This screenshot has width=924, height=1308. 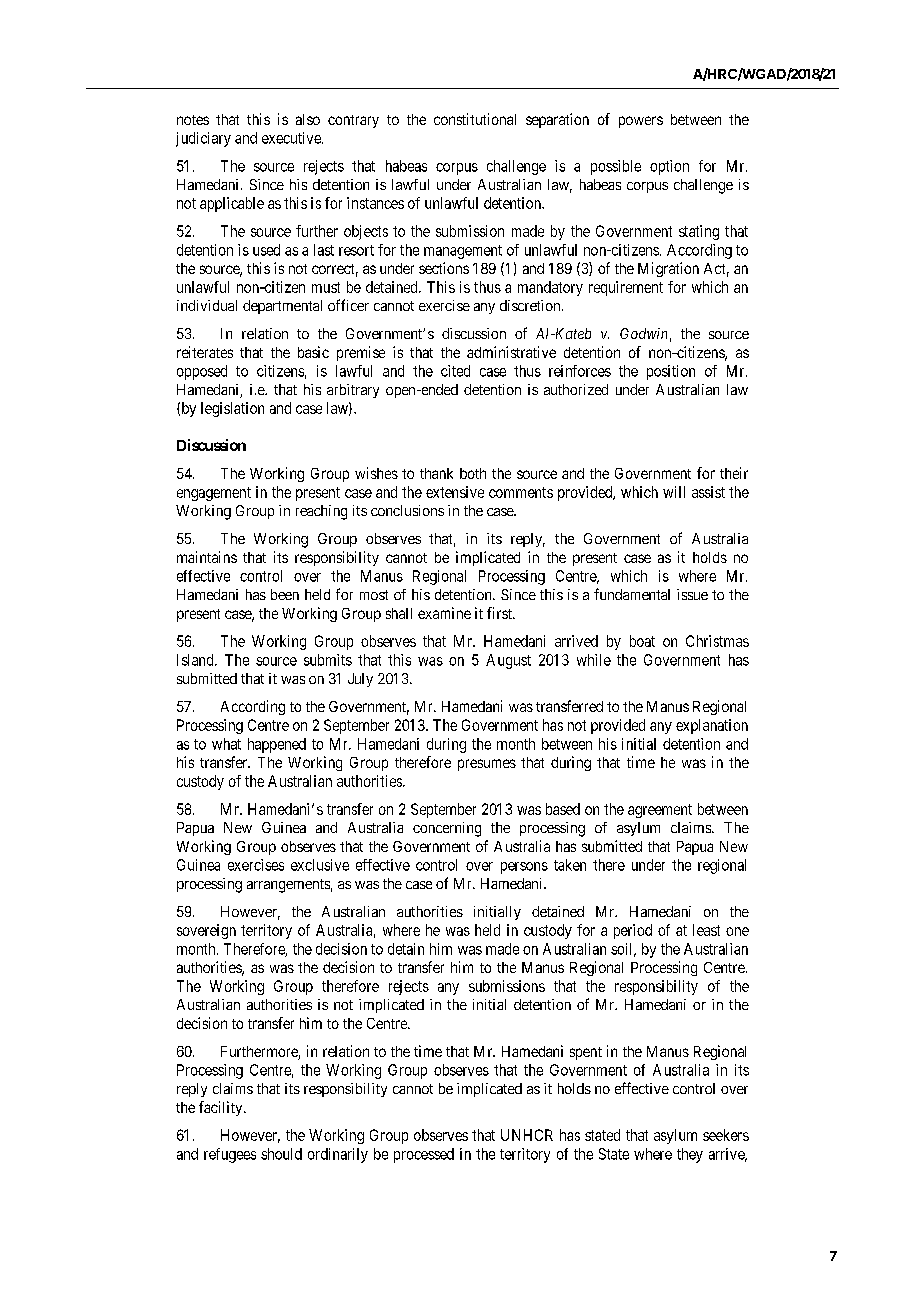 I want to click on option, so click(x=669, y=167).
